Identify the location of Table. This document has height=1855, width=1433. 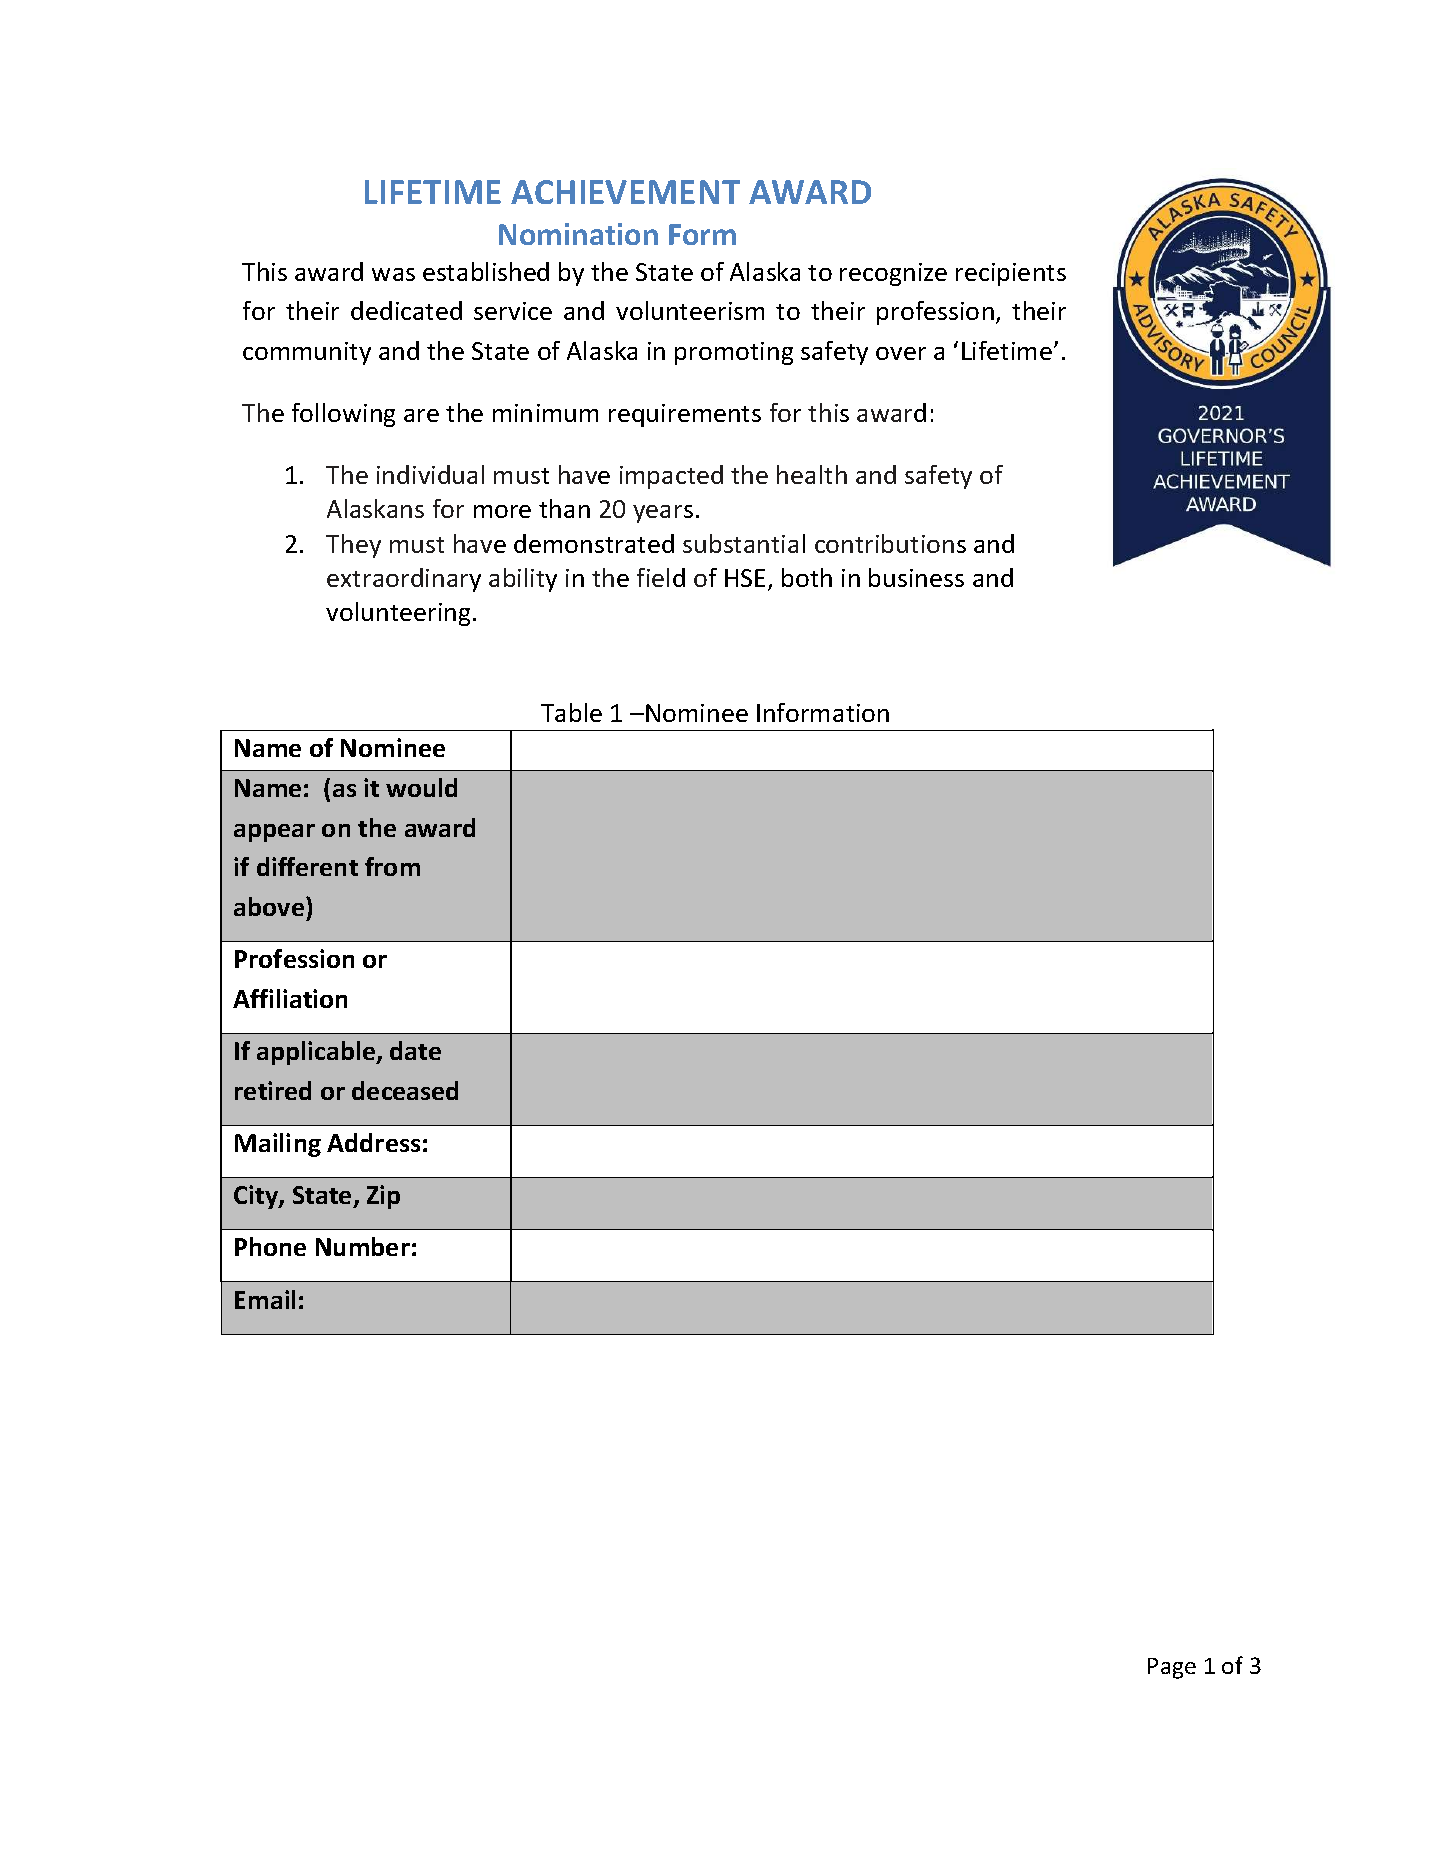
(571, 712).
